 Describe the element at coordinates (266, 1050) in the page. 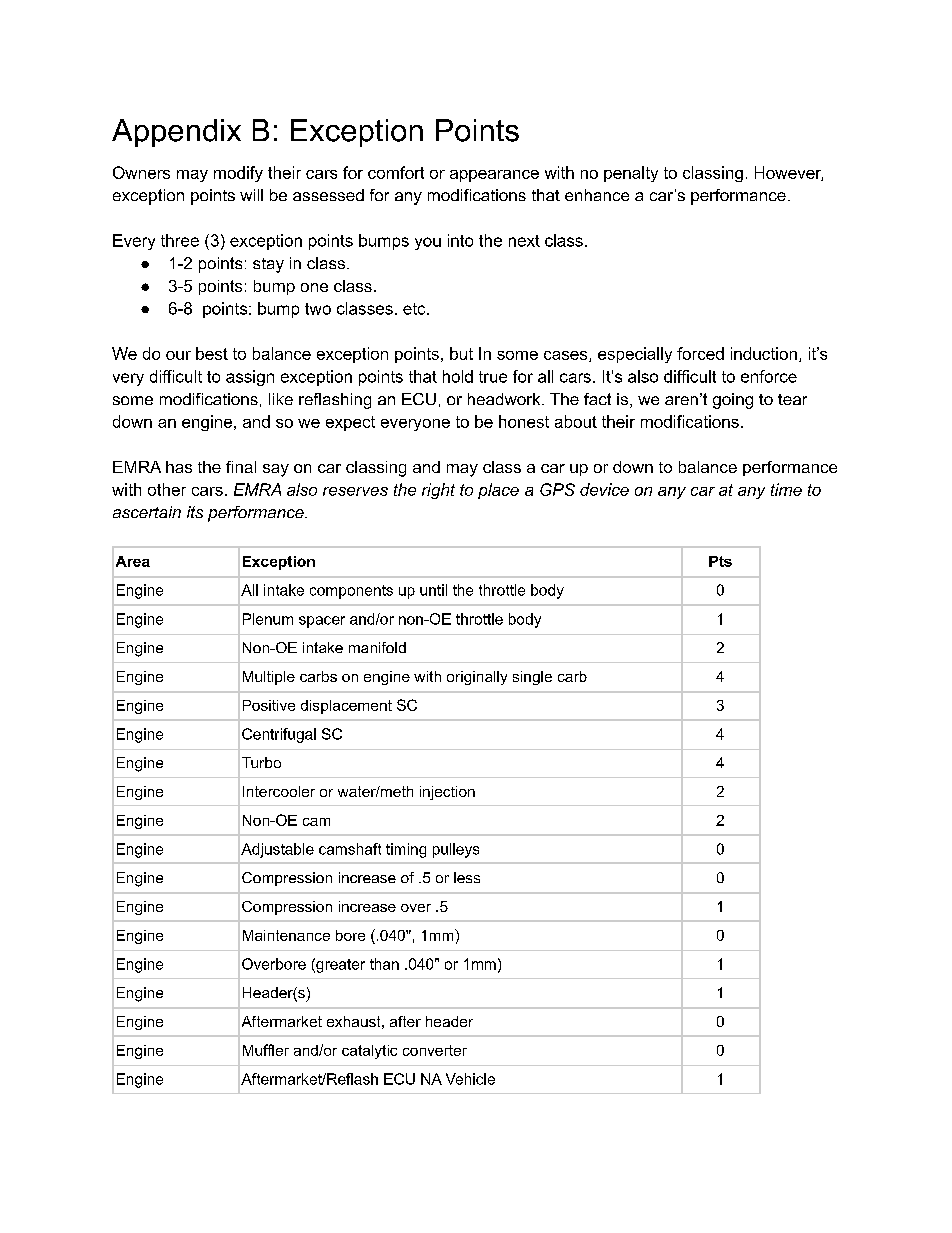

I see `Muffler` at that location.
